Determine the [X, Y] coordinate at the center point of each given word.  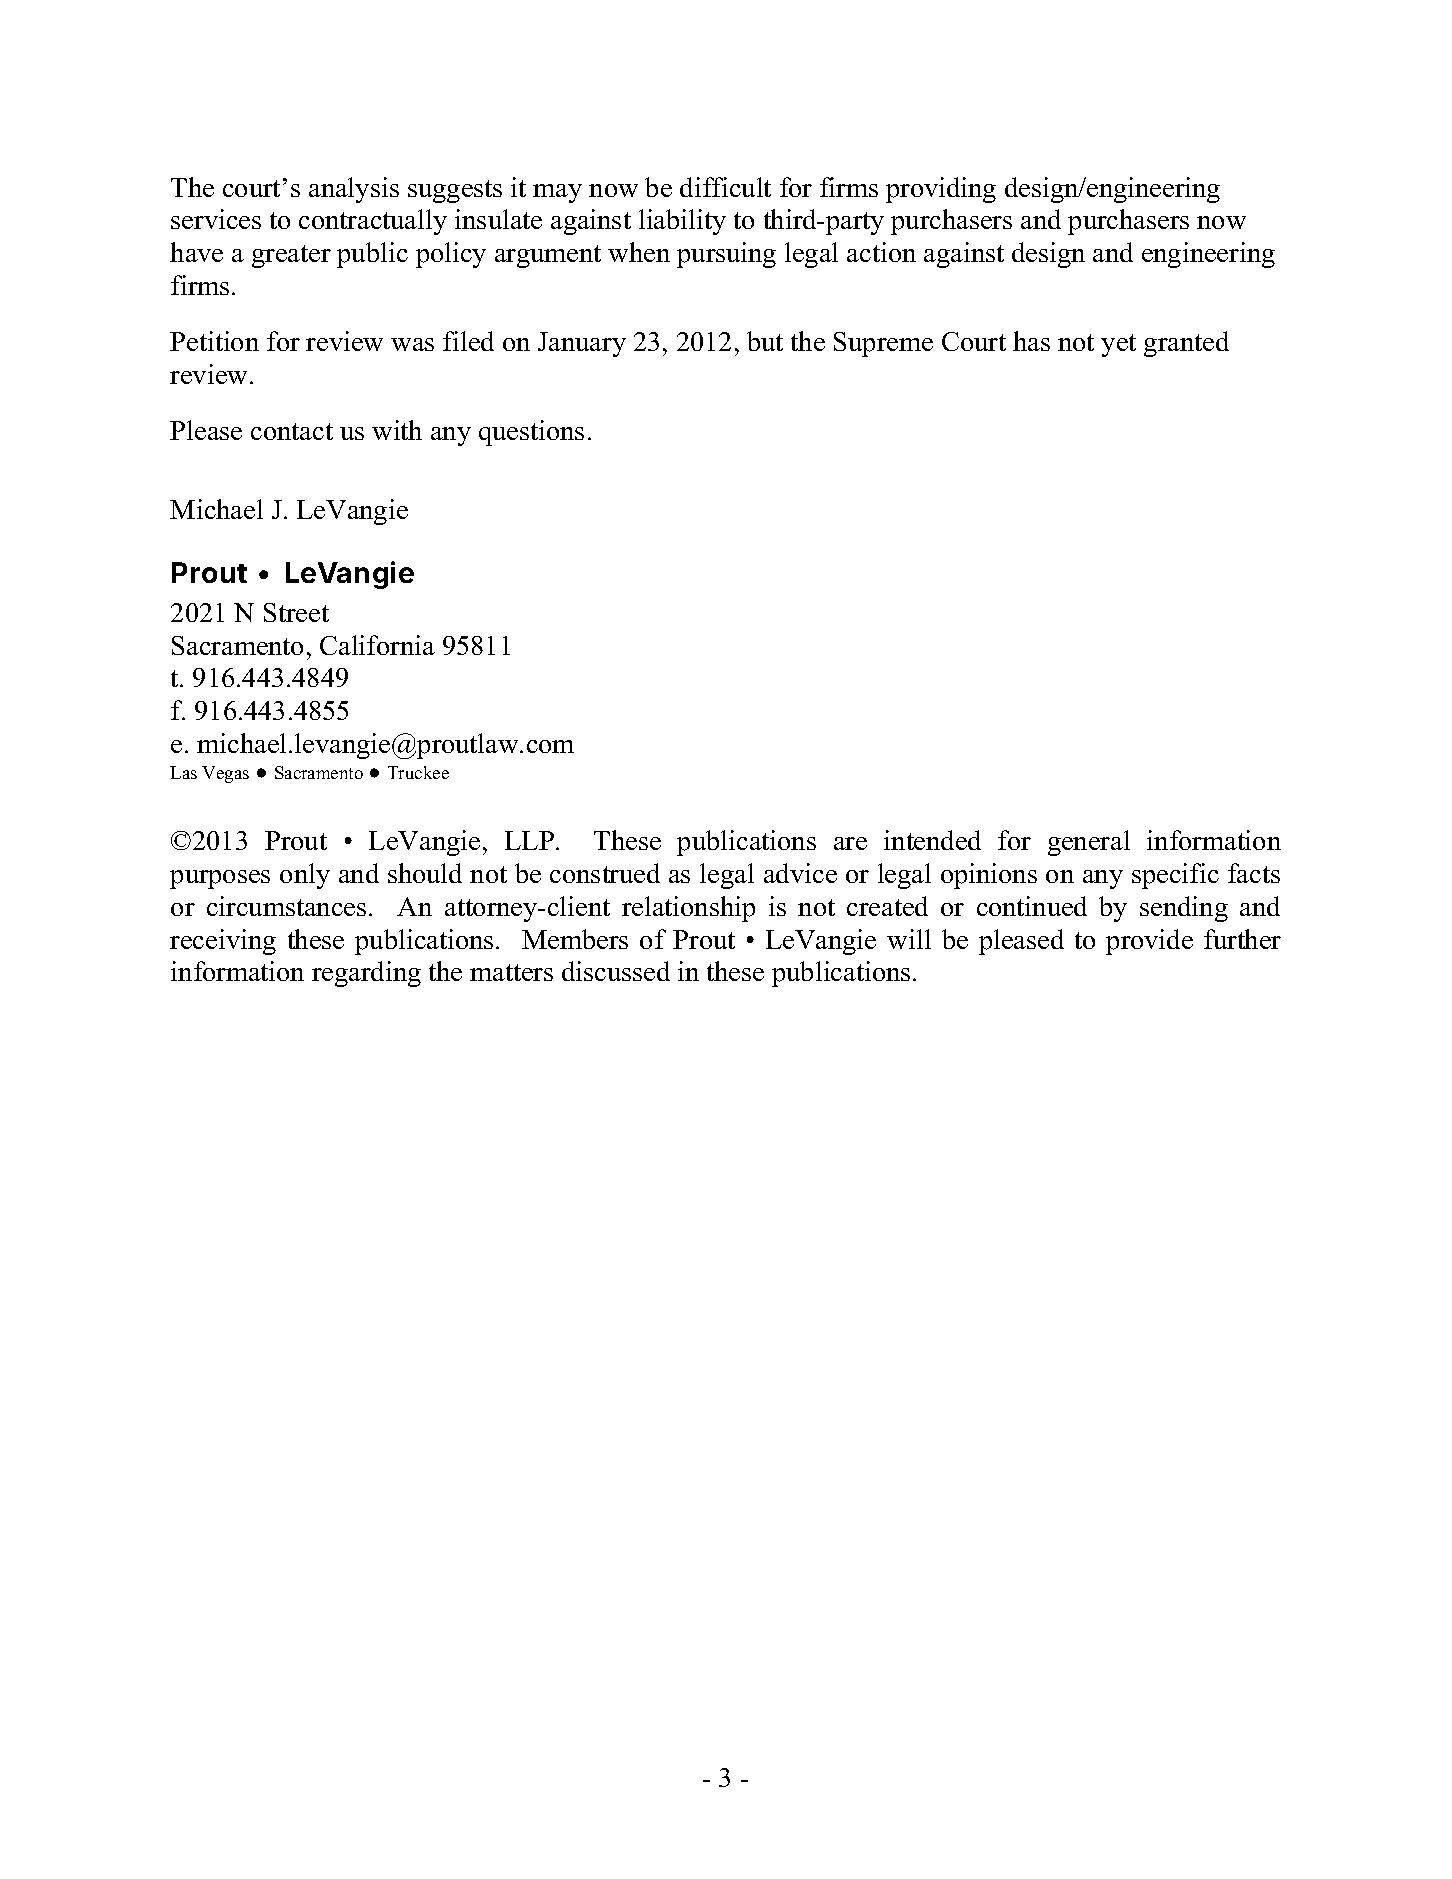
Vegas [225, 774]
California [377, 645]
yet [1118, 345]
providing [941, 190]
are [850, 843]
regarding [366, 974]
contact [292, 431]
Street [296, 612]
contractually [373, 222]
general [1089, 843]
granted [1186, 344]
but [765, 341]
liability [682, 222]
